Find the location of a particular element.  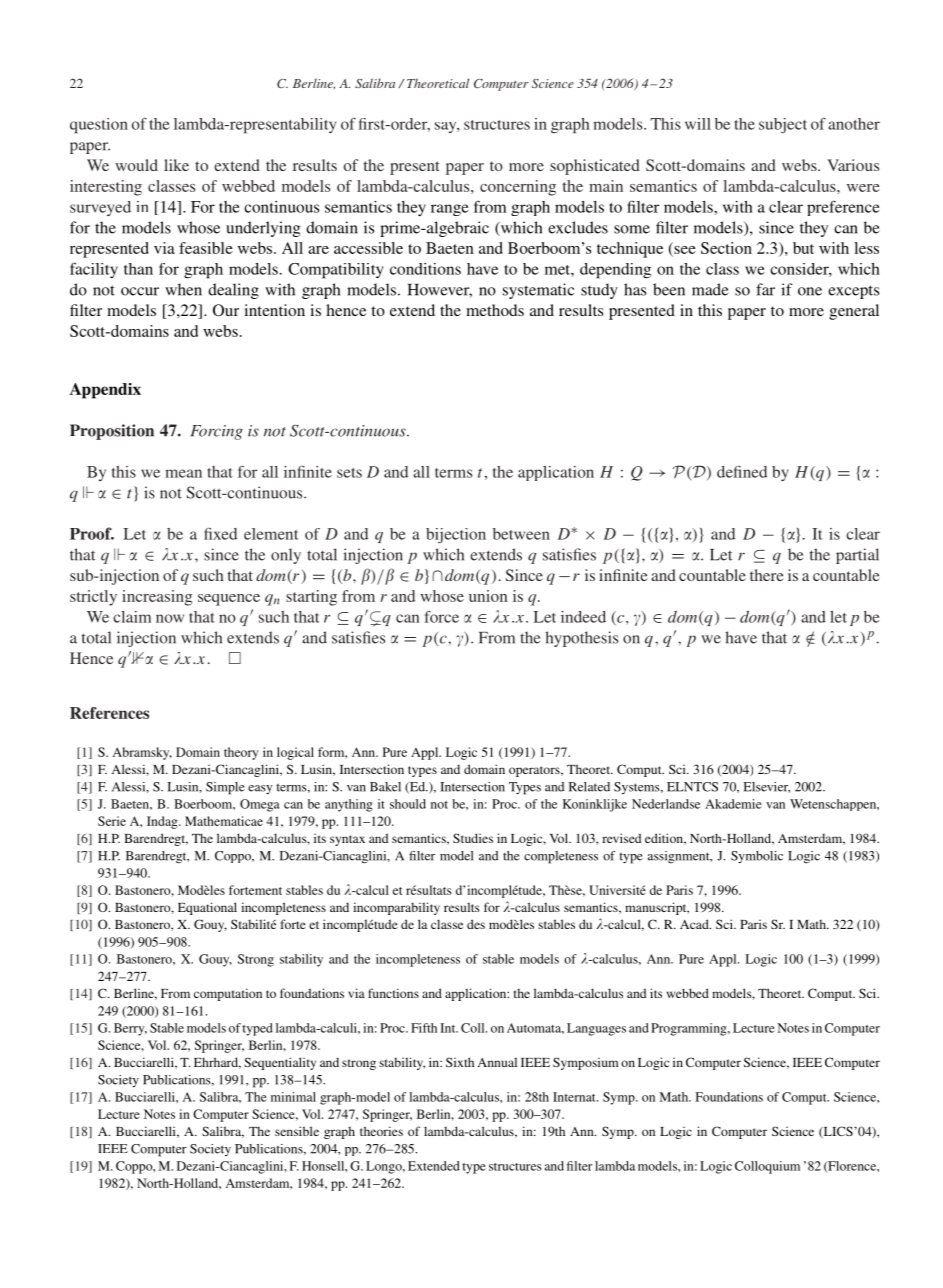

force is located at coordinates (442, 616).
